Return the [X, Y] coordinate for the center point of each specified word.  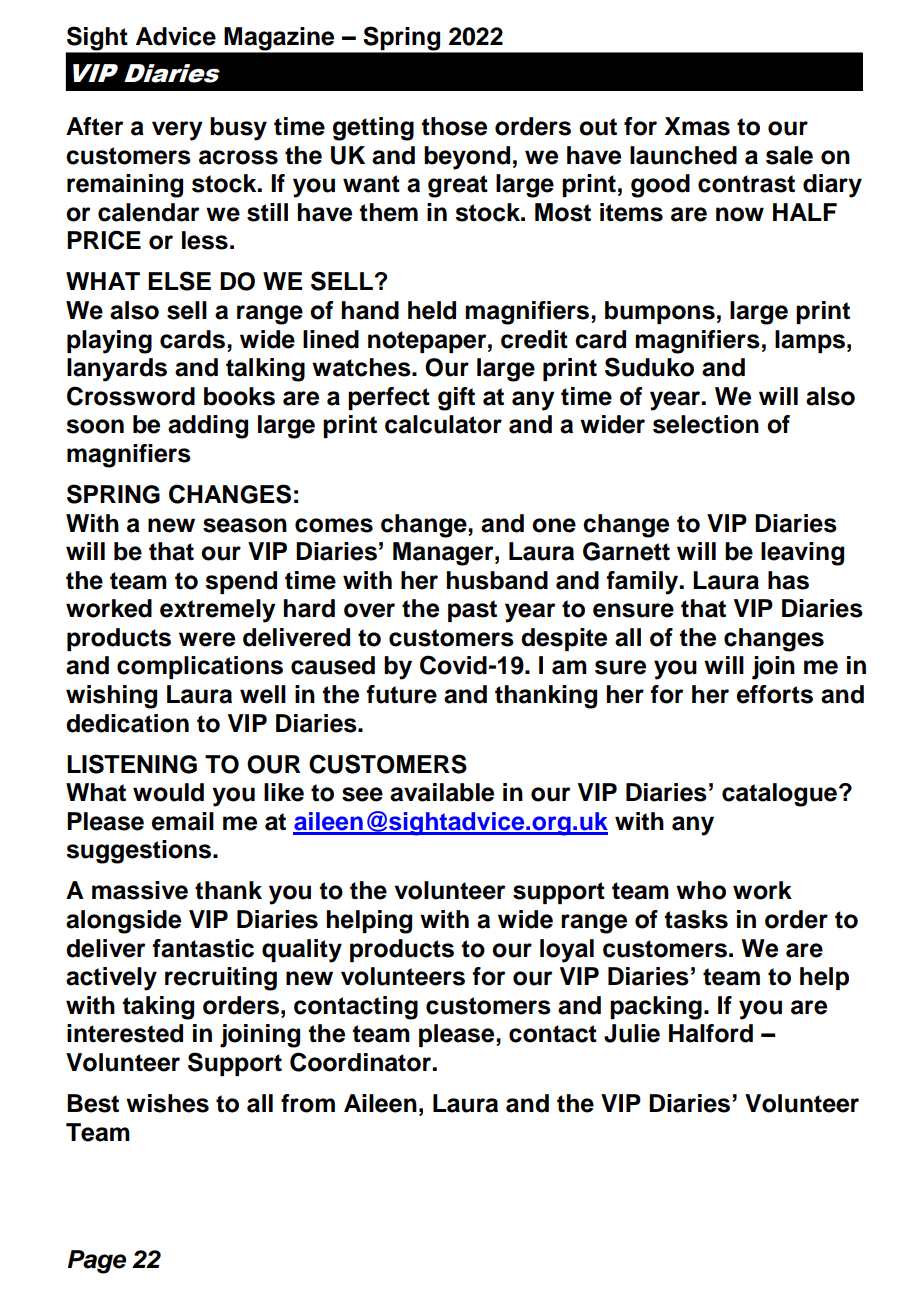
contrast [746, 184]
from [308, 1103]
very [177, 131]
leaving [802, 554]
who [701, 890]
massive [140, 890]
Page [97, 1262]
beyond [467, 158]
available [442, 792]
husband [497, 580]
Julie [632, 1033]
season [245, 525]
